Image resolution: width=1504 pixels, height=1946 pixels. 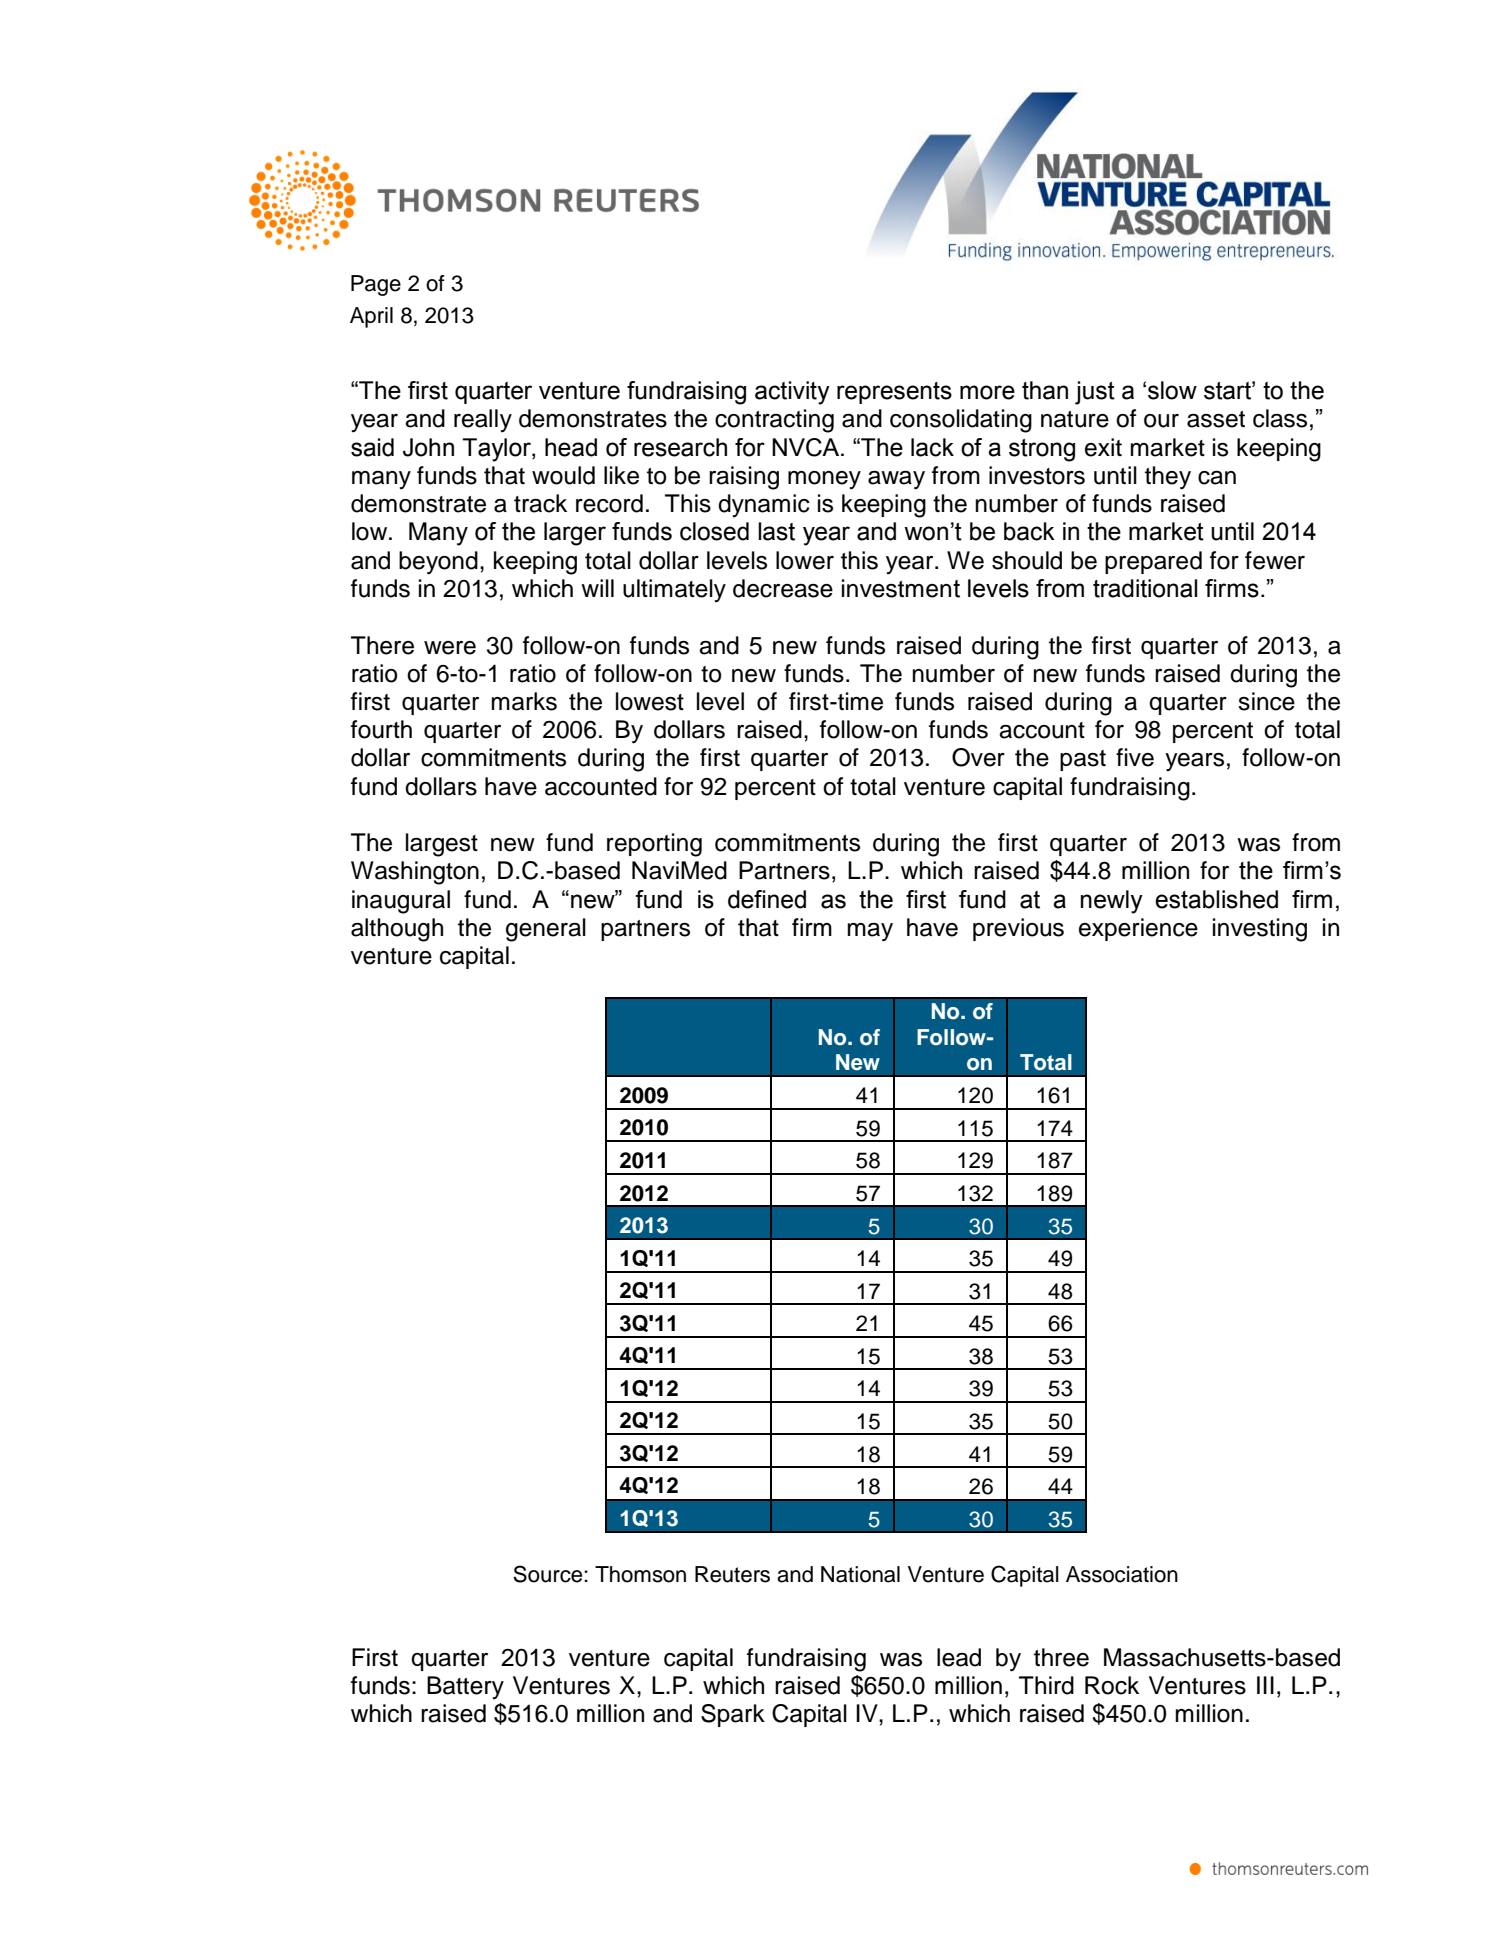 I want to click on activity, so click(x=792, y=393).
